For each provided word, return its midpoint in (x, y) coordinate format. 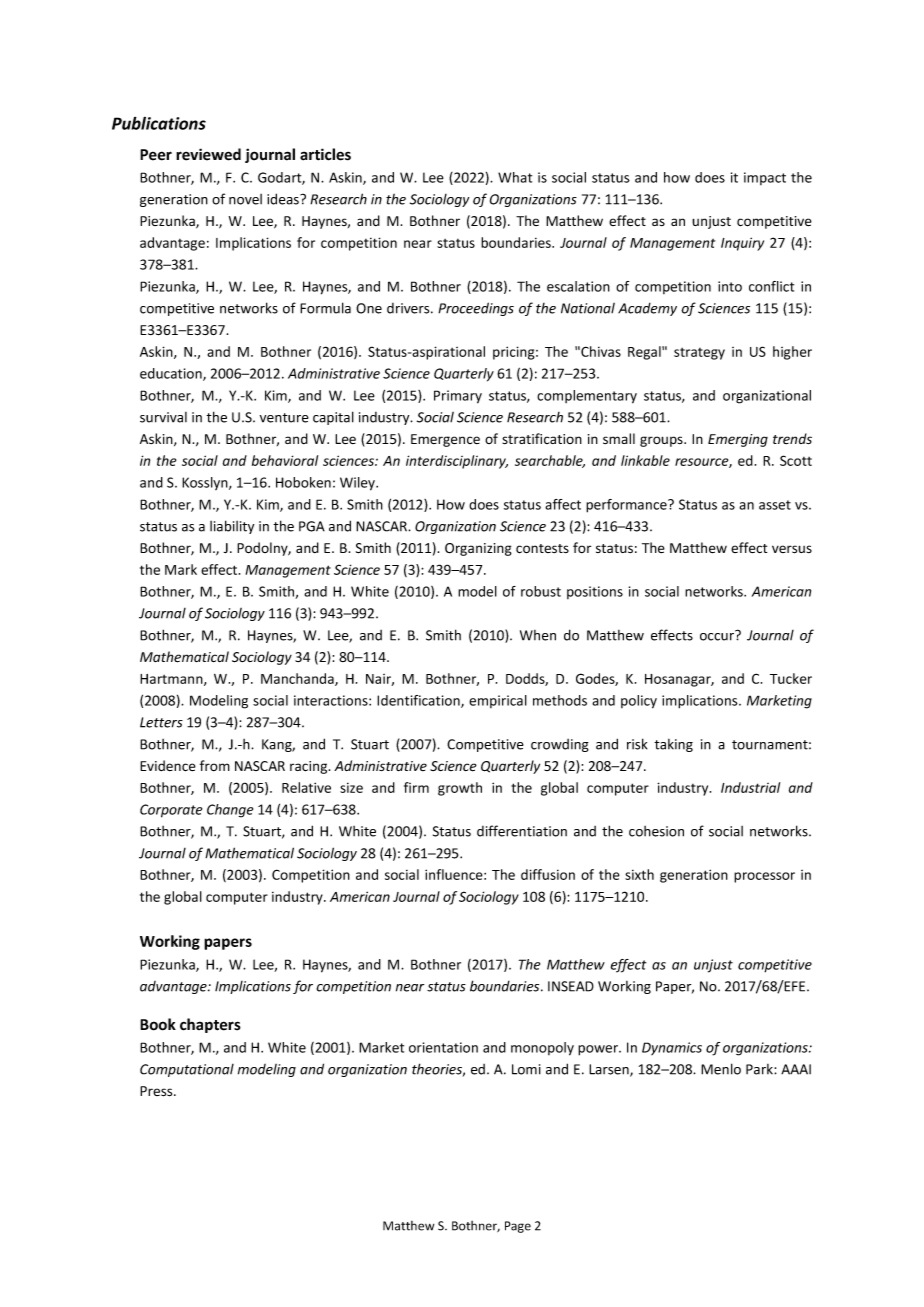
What (515, 177)
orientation (443, 1047)
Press (157, 1091)
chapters (210, 1025)
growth (460, 789)
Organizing (478, 549)
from (215, 765)
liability (232, 527)
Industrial (750, 787)
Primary (458, 397)
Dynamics (672, 1048)
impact (765, 178)
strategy (699, 354)
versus (792, 549)
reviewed (208, 154)
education (172, 374)
